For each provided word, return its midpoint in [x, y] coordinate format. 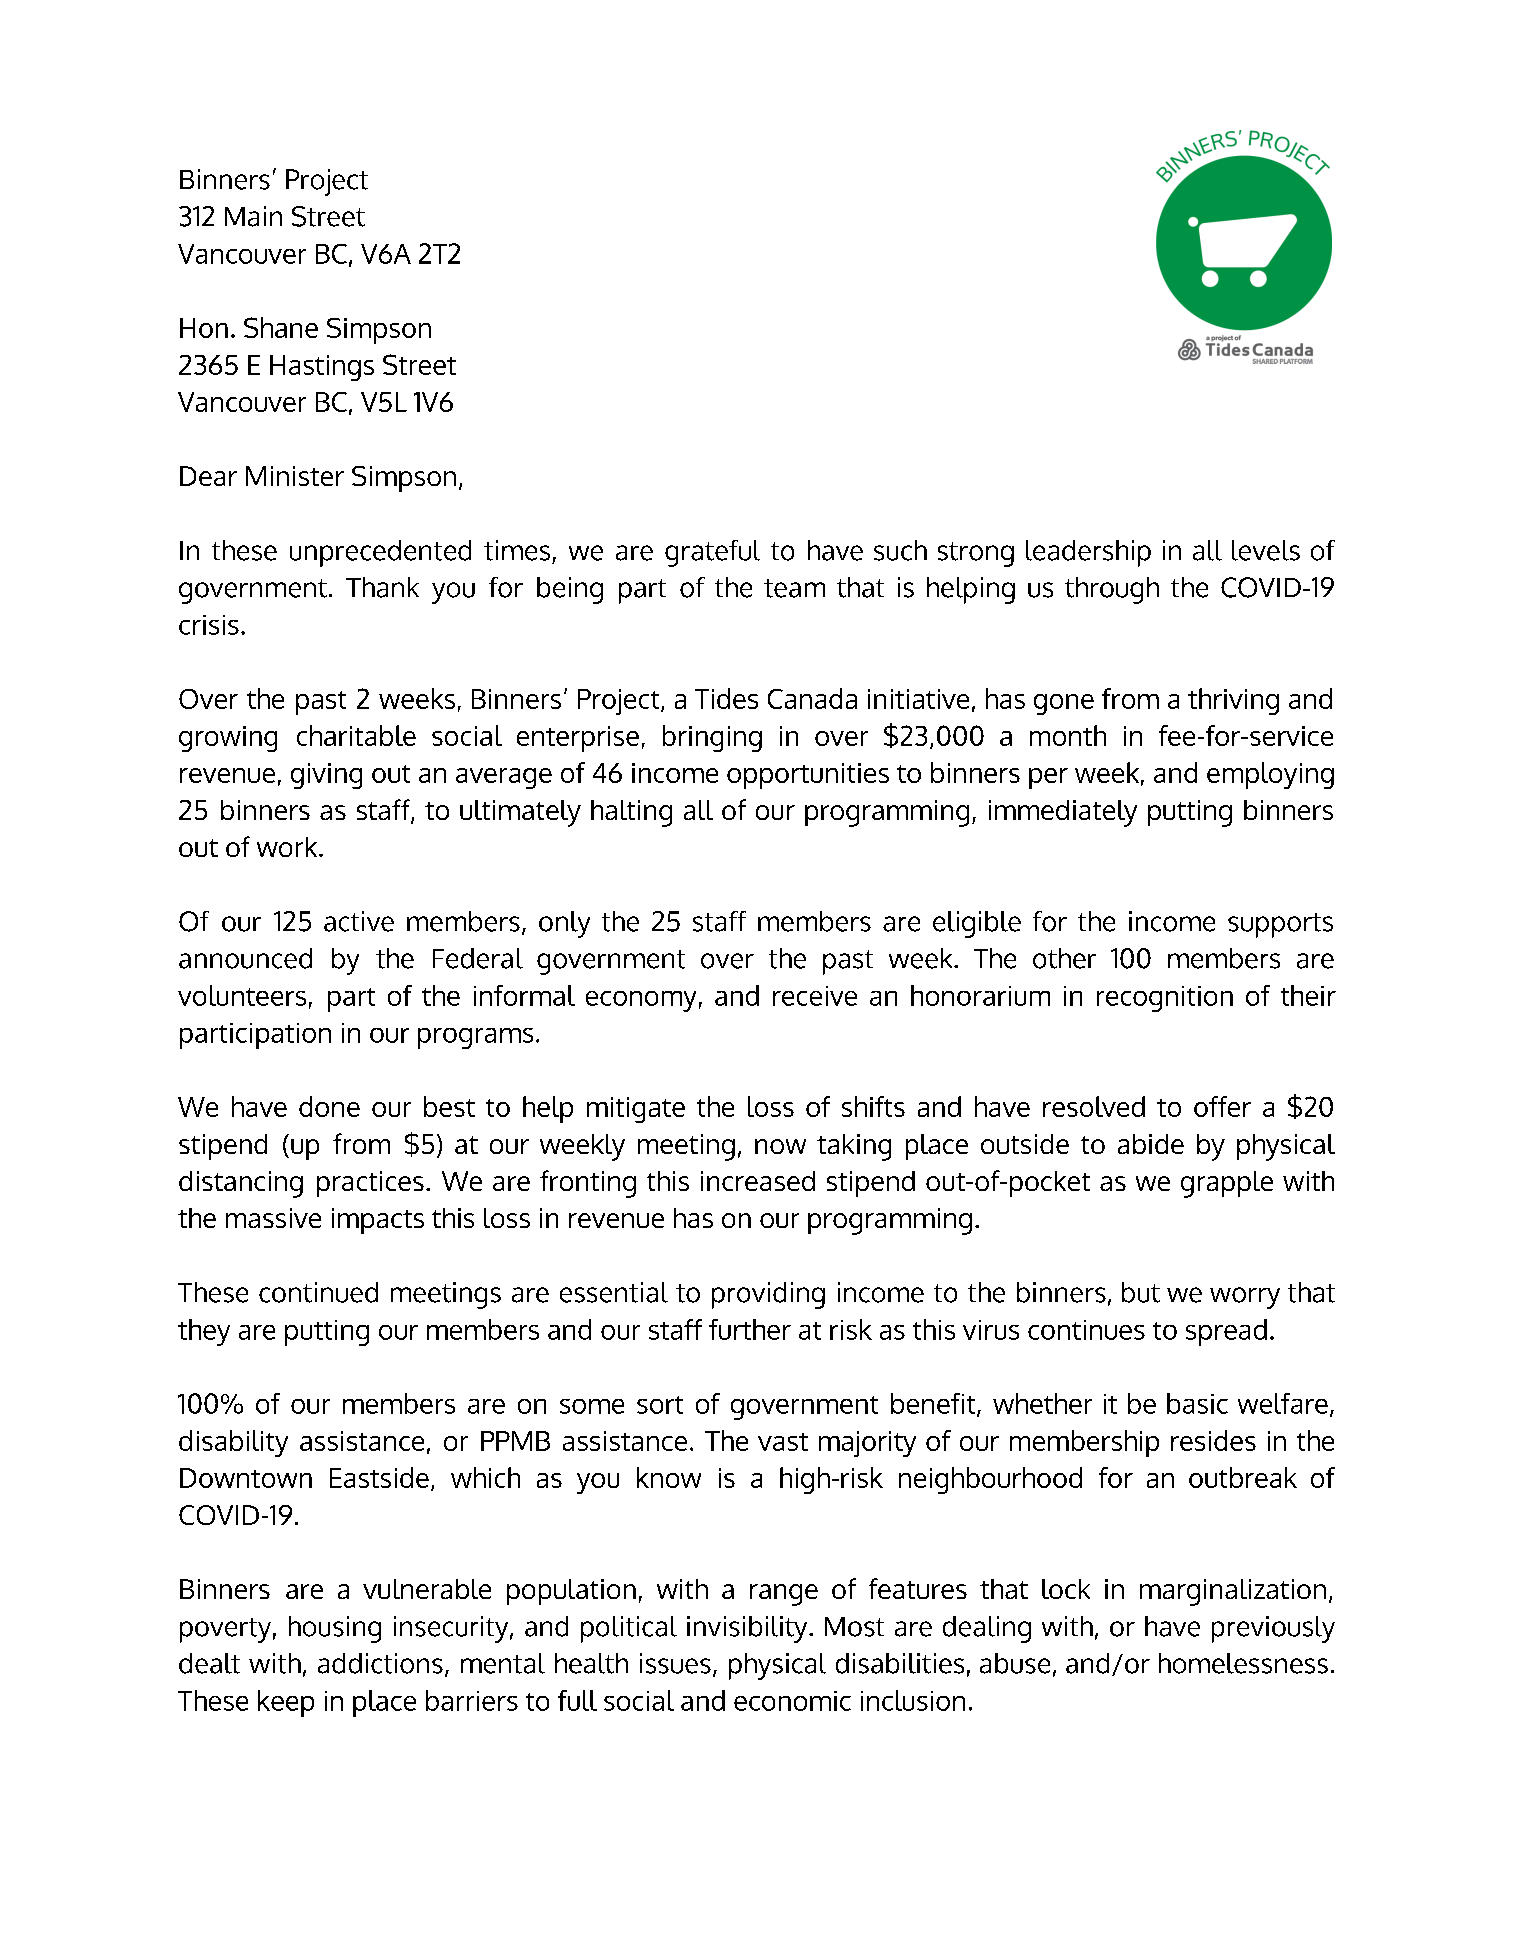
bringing [712, 738]
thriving [1233, 701]
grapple [1227, 1184]
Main [253, 216]
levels [1266, 550]
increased [758, 1181]
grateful [712, 553]
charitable [356, 735]
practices [370, 1184]
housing [335, 1629]
